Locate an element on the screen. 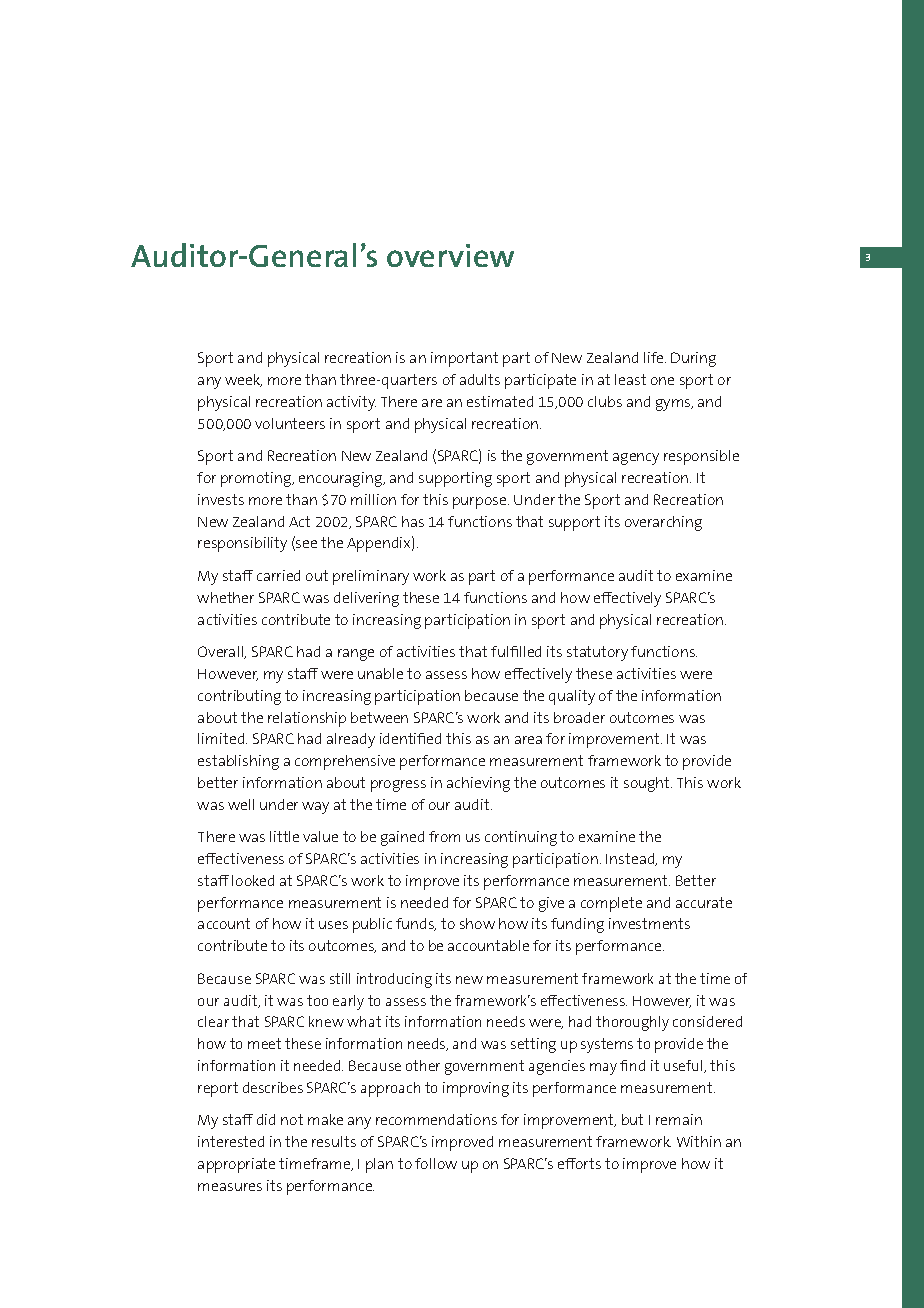  overview is located at coordinates (450, 255).
